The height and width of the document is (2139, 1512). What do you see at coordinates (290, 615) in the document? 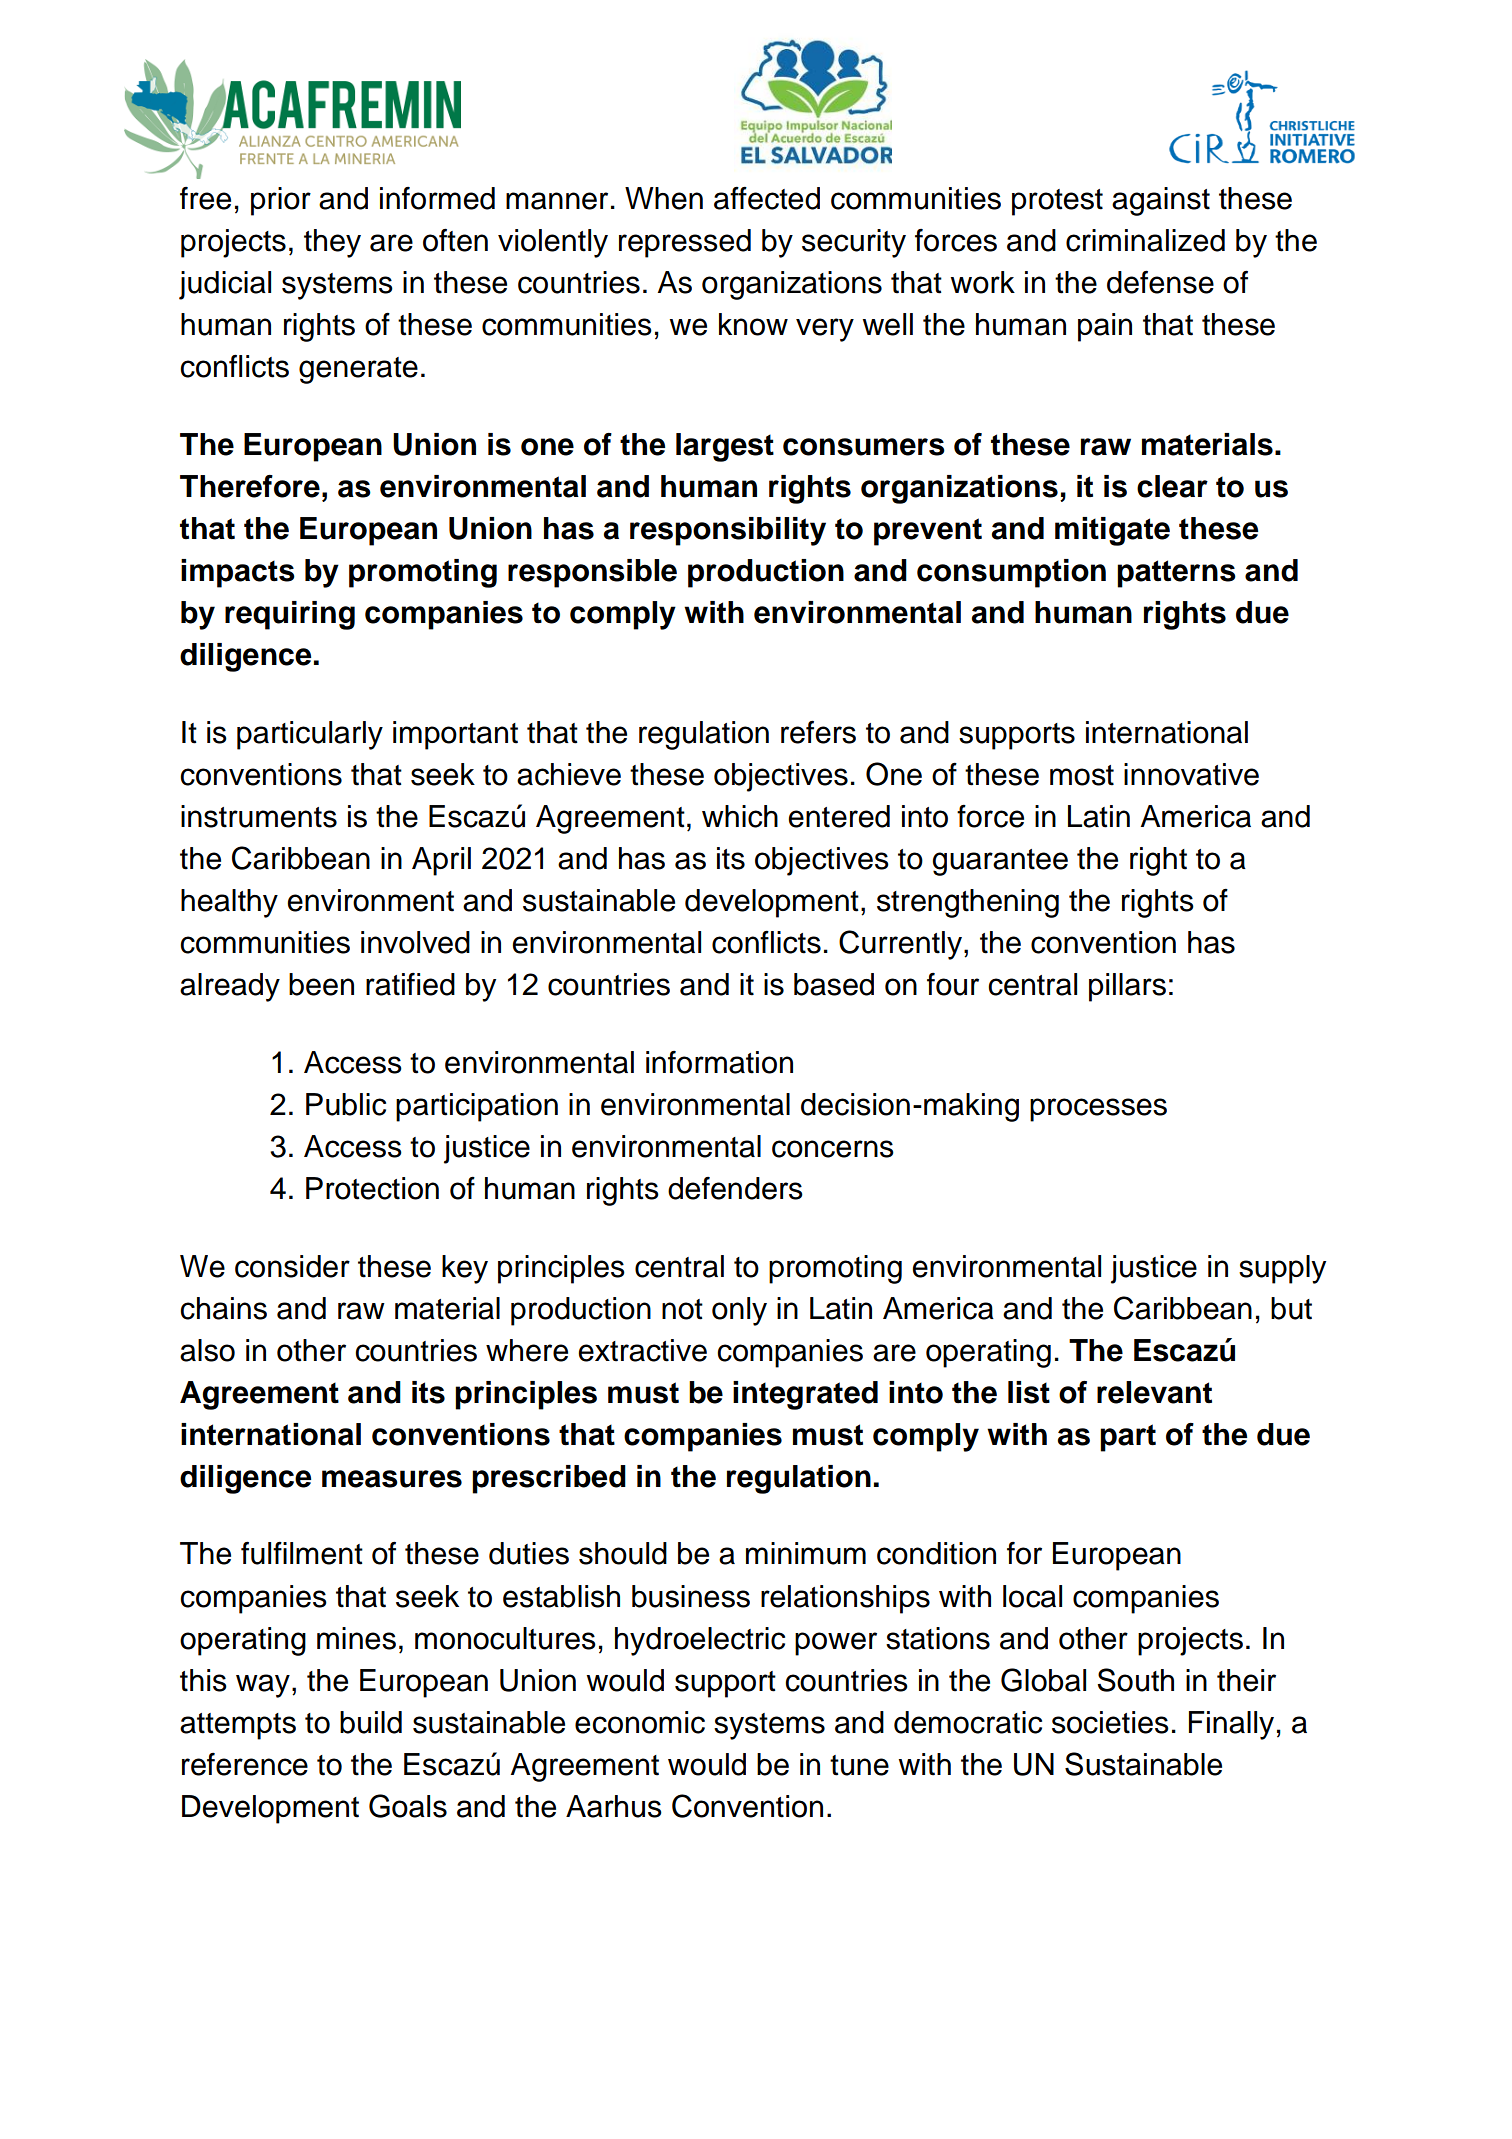
I see `requiring` at bounding box center [290, 615].
